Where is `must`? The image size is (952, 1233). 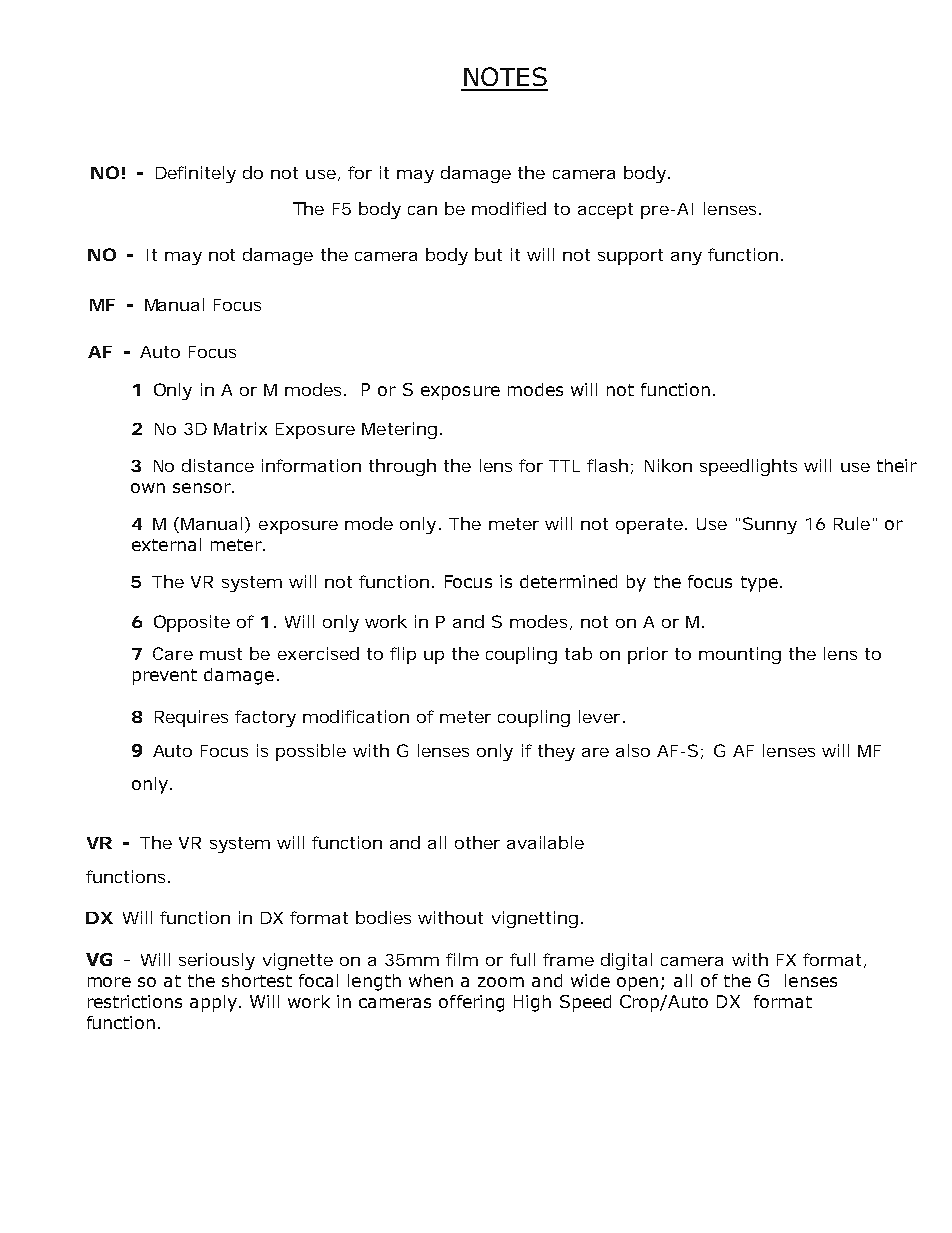
must is located at coordinates (221, 654).
